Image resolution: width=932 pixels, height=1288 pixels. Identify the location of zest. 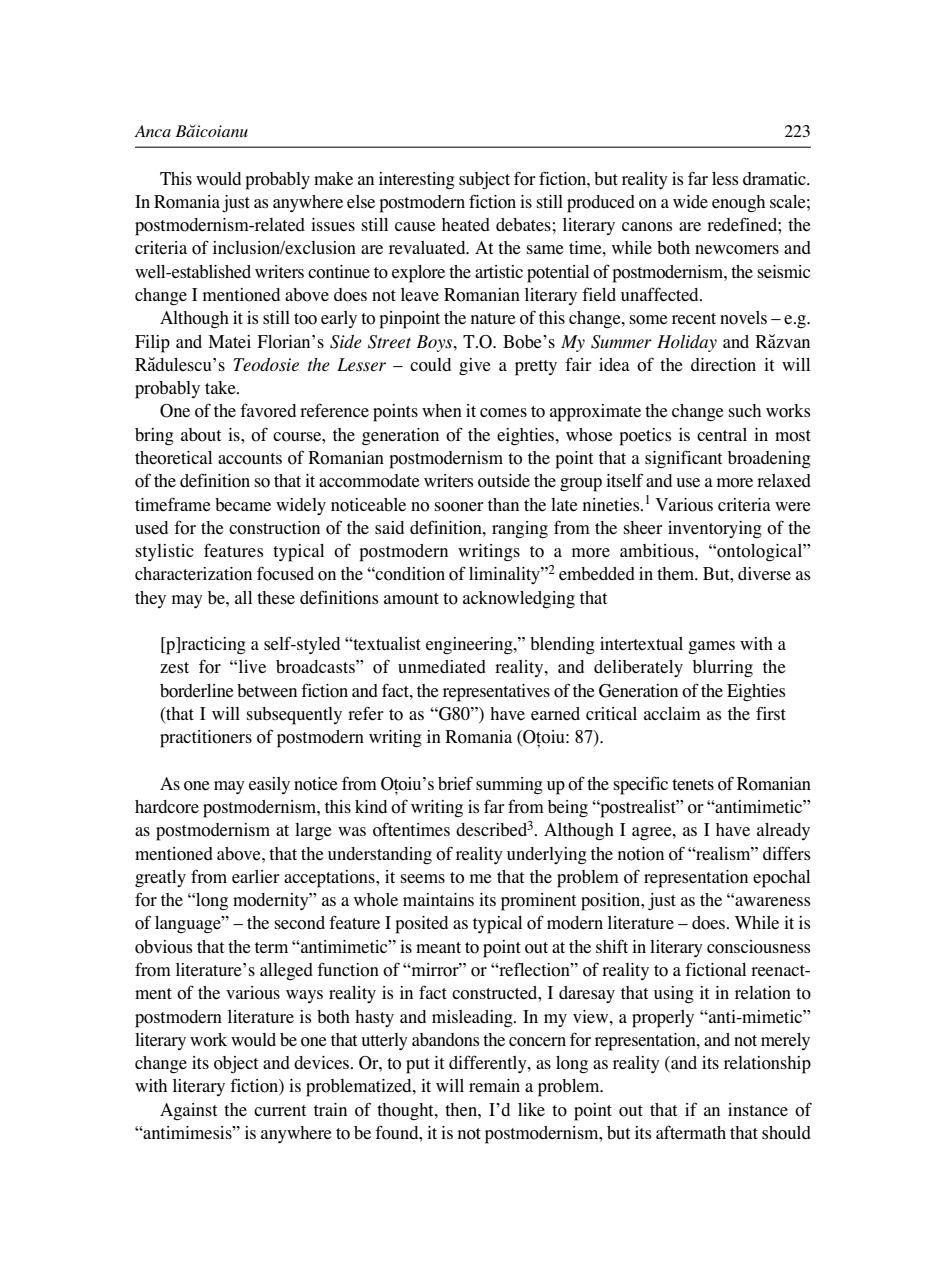
(174, 667).
